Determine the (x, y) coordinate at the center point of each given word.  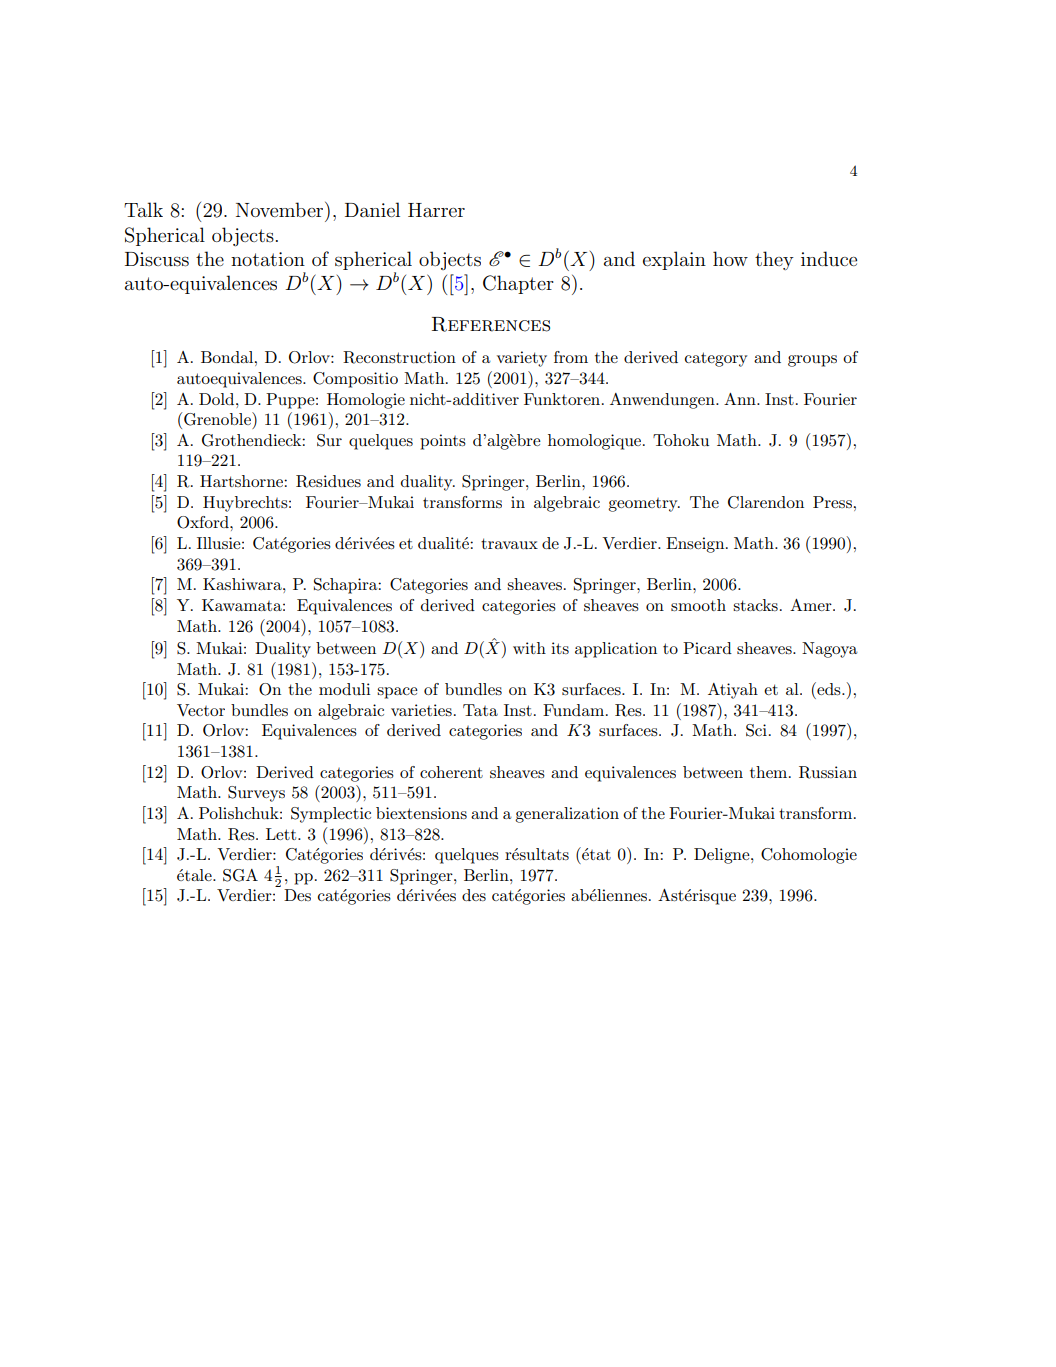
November (281, 209)
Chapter (518, 284)
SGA (240, 875)
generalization (567, 815)
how (730, 258)
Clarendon (766, 502)
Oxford (204, 522)
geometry (644, 505)
